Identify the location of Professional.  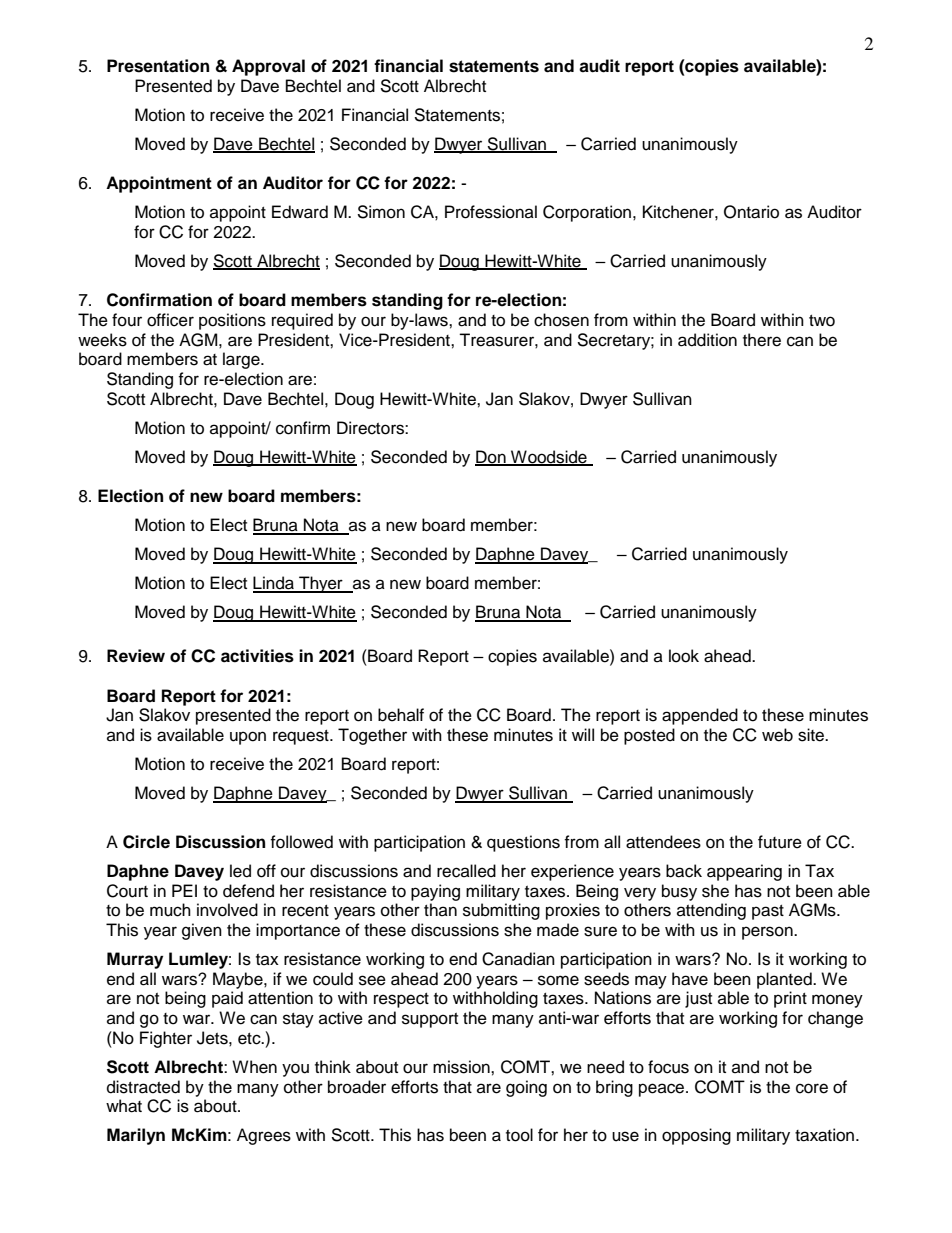
(491, 212).
